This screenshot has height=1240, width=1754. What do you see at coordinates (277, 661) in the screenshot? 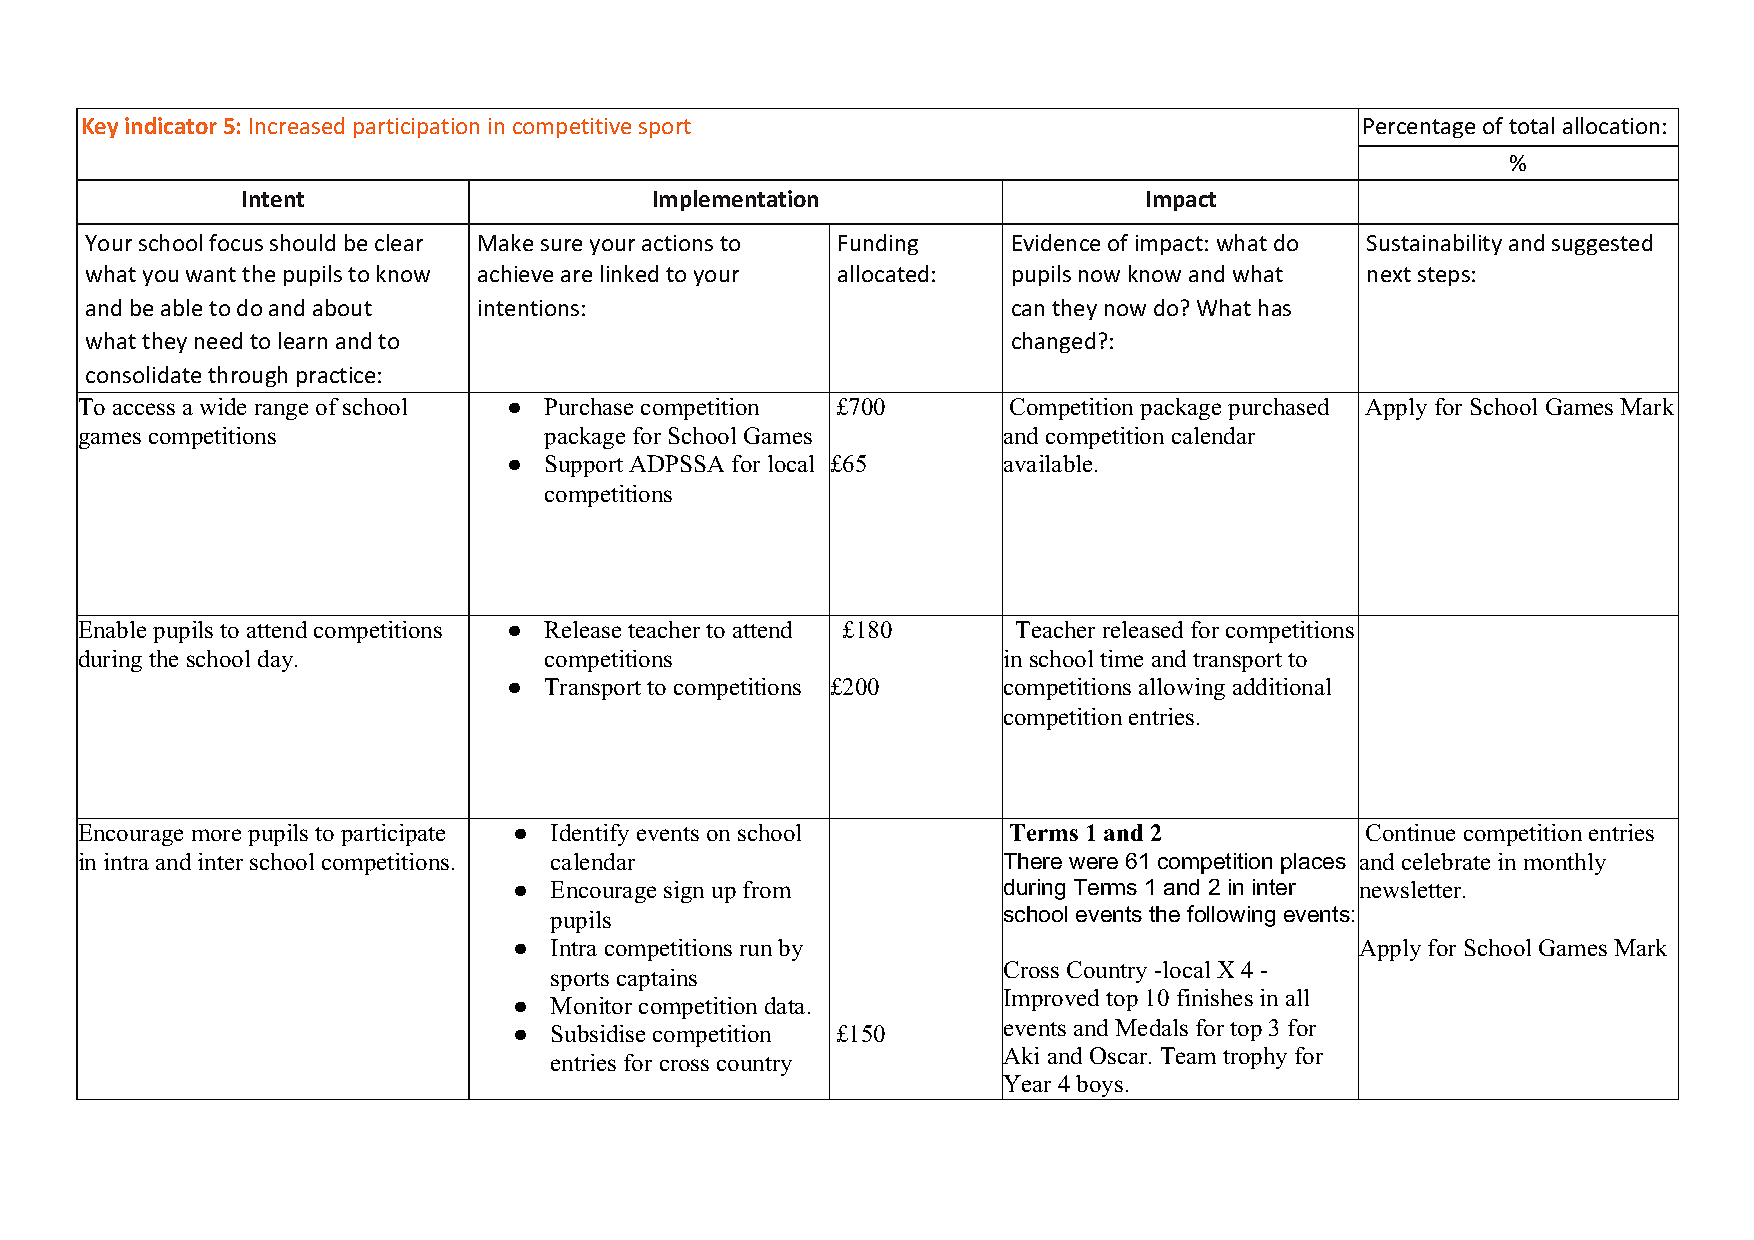
I see `day` at bounding box center [277, 661].
